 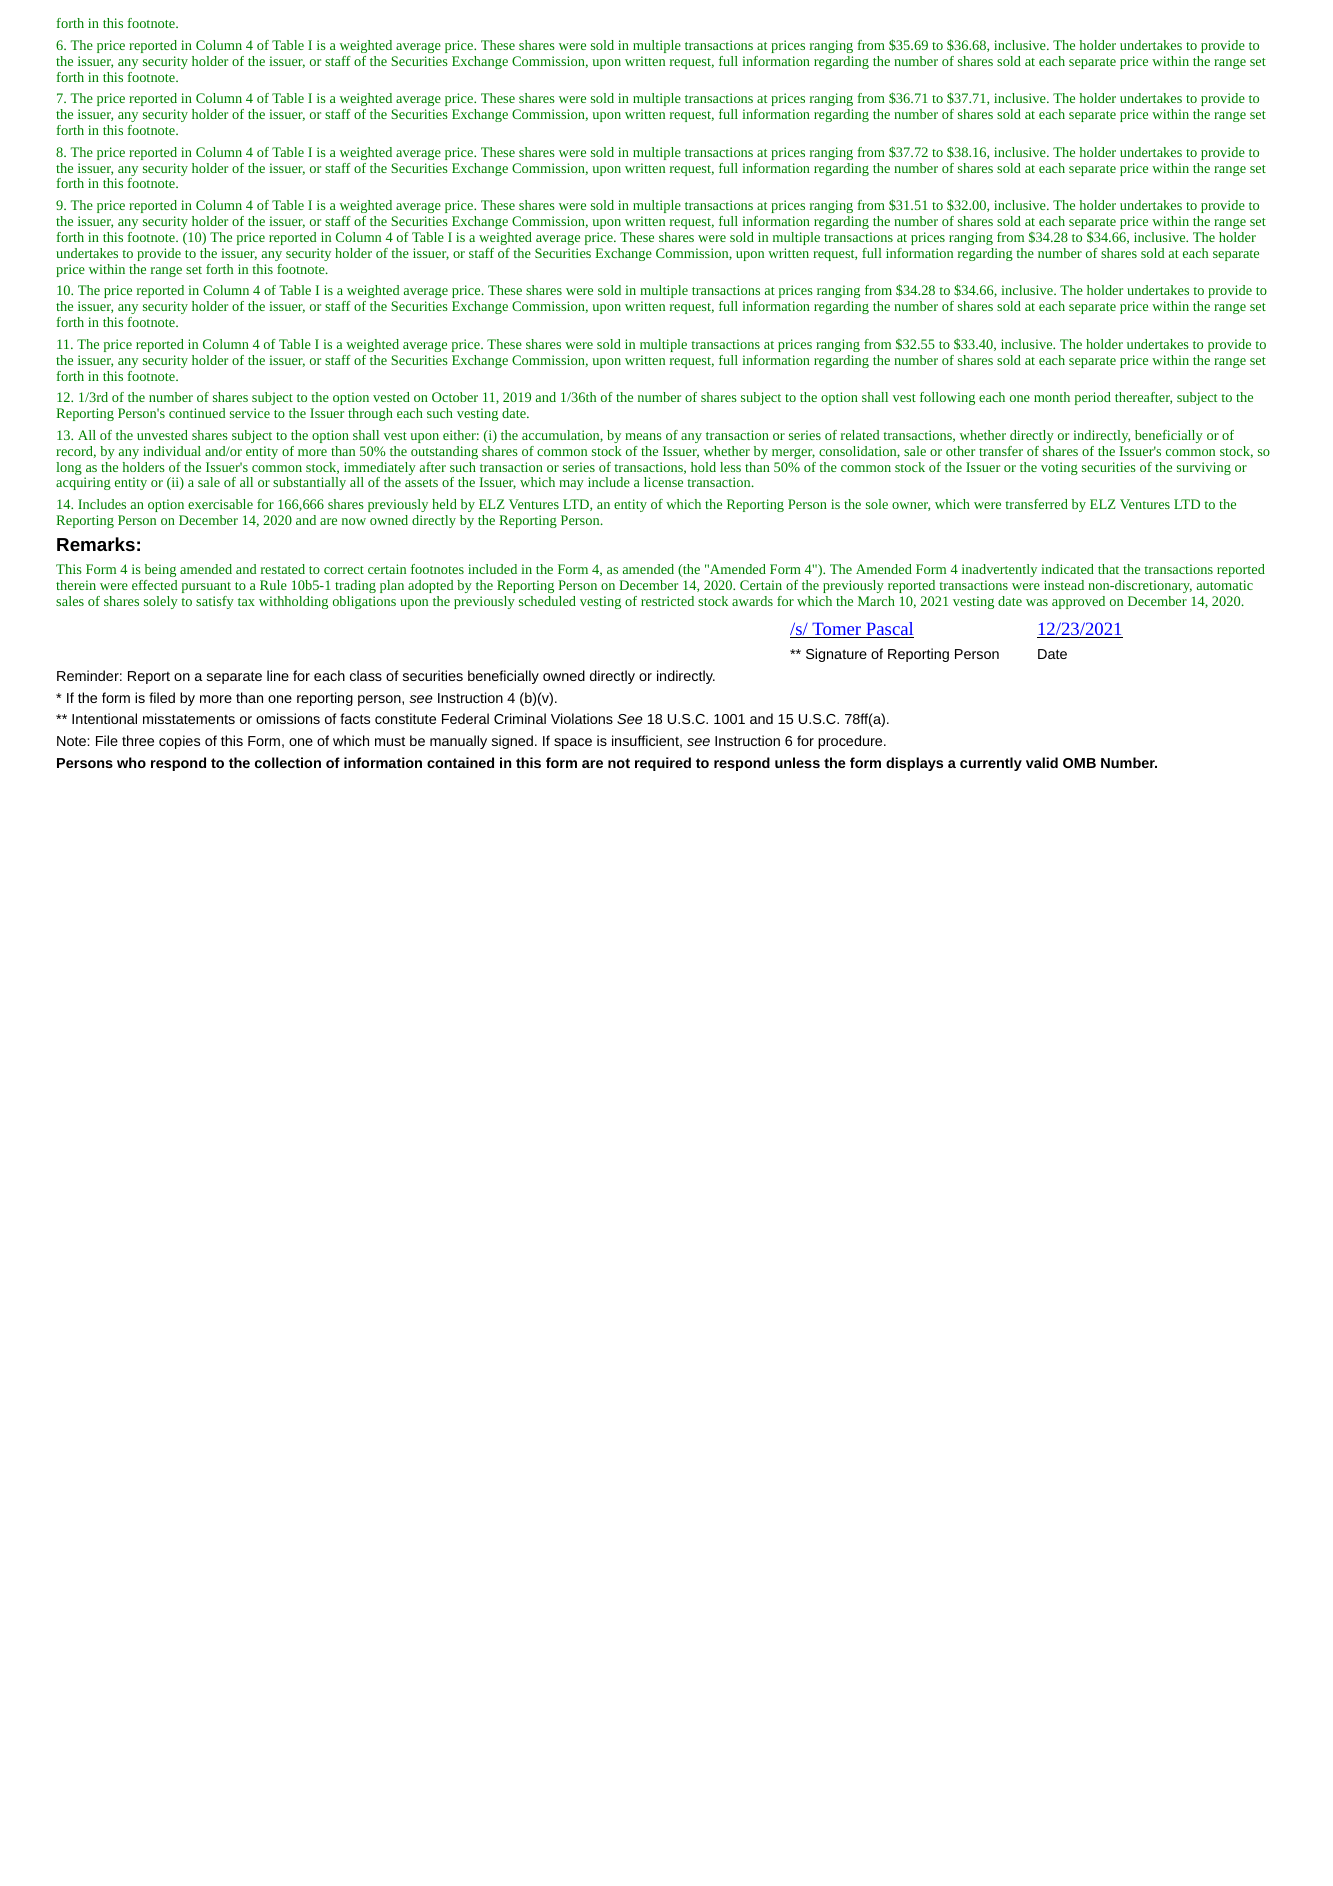 What do you see at coordinates (1093, 398) in the image?
I see `period` at bounding box center [1093, 398].
